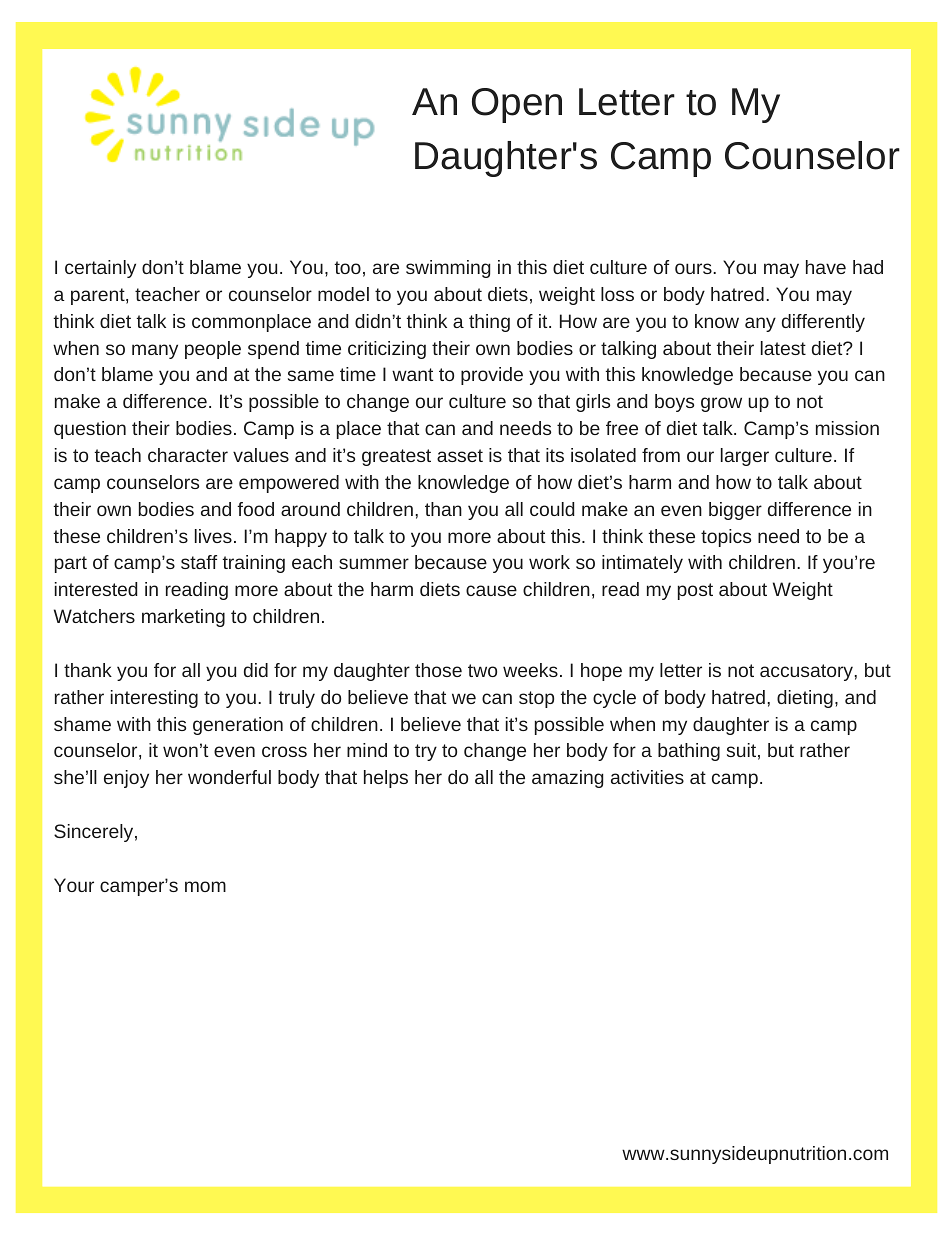 Image resolution: width=952 pixels, height=1233 pixels. What do you see at coordinates (154, 699) in the screenshot?
I see `interesting` at bounding box center [154, 699].
